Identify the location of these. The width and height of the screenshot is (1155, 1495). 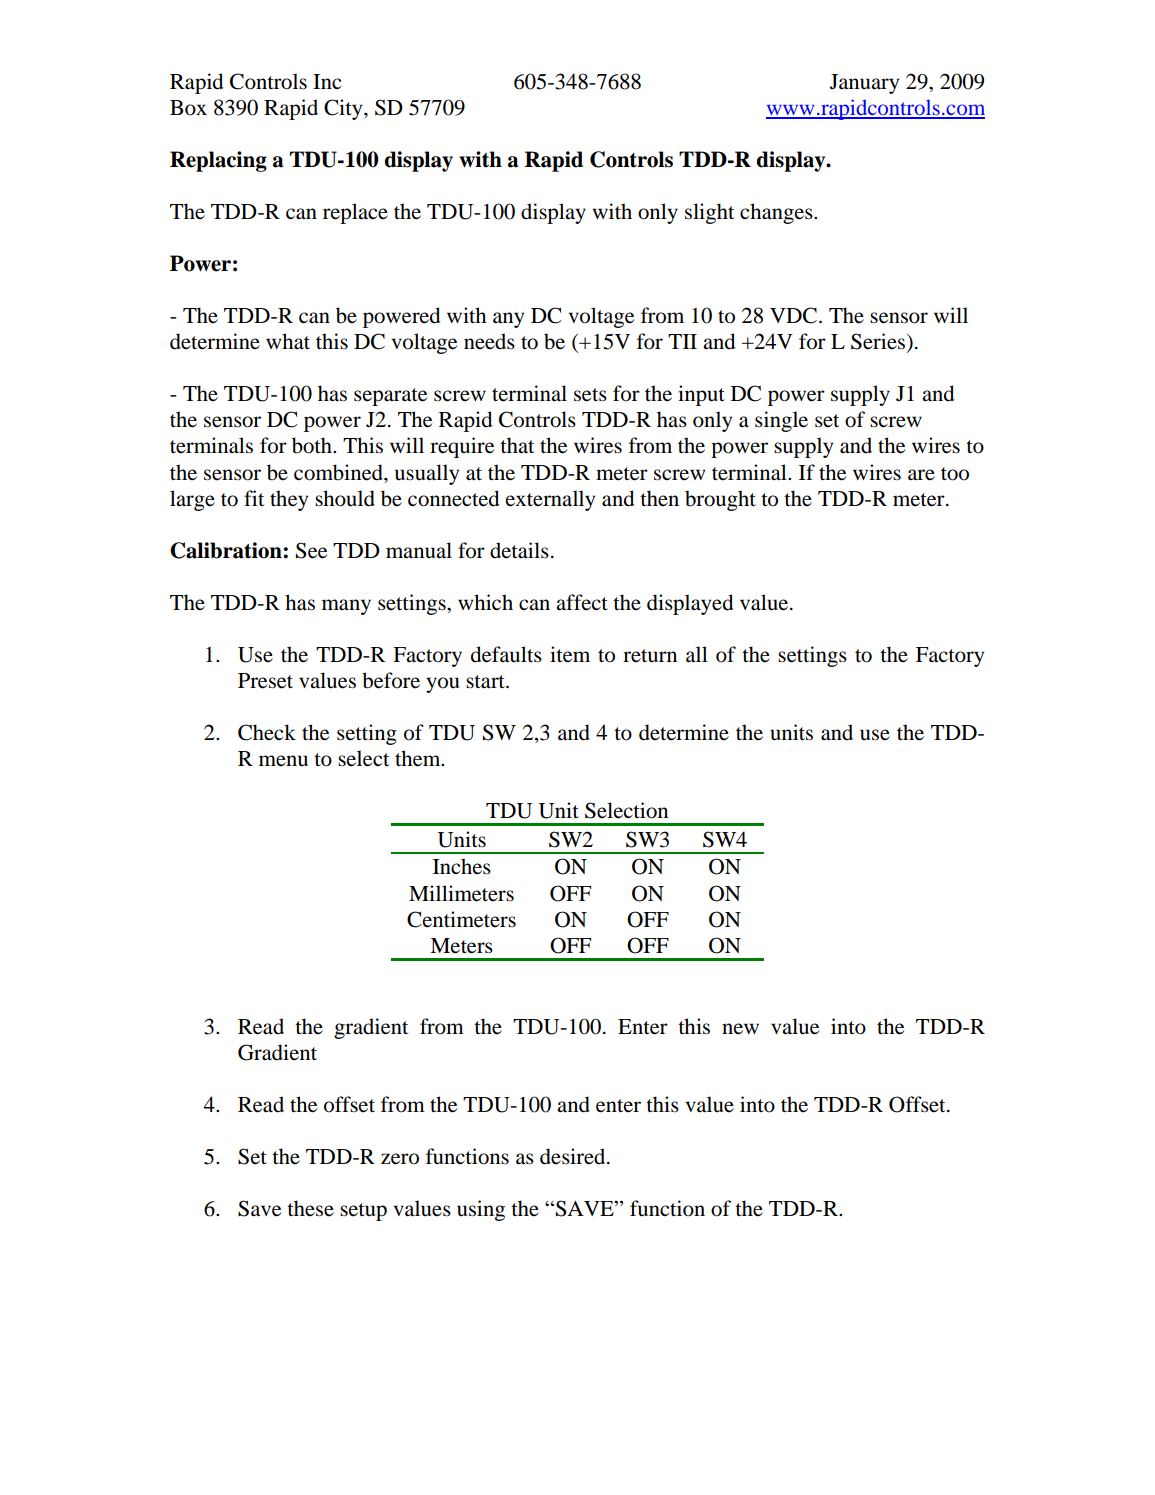
(310, 1208).
